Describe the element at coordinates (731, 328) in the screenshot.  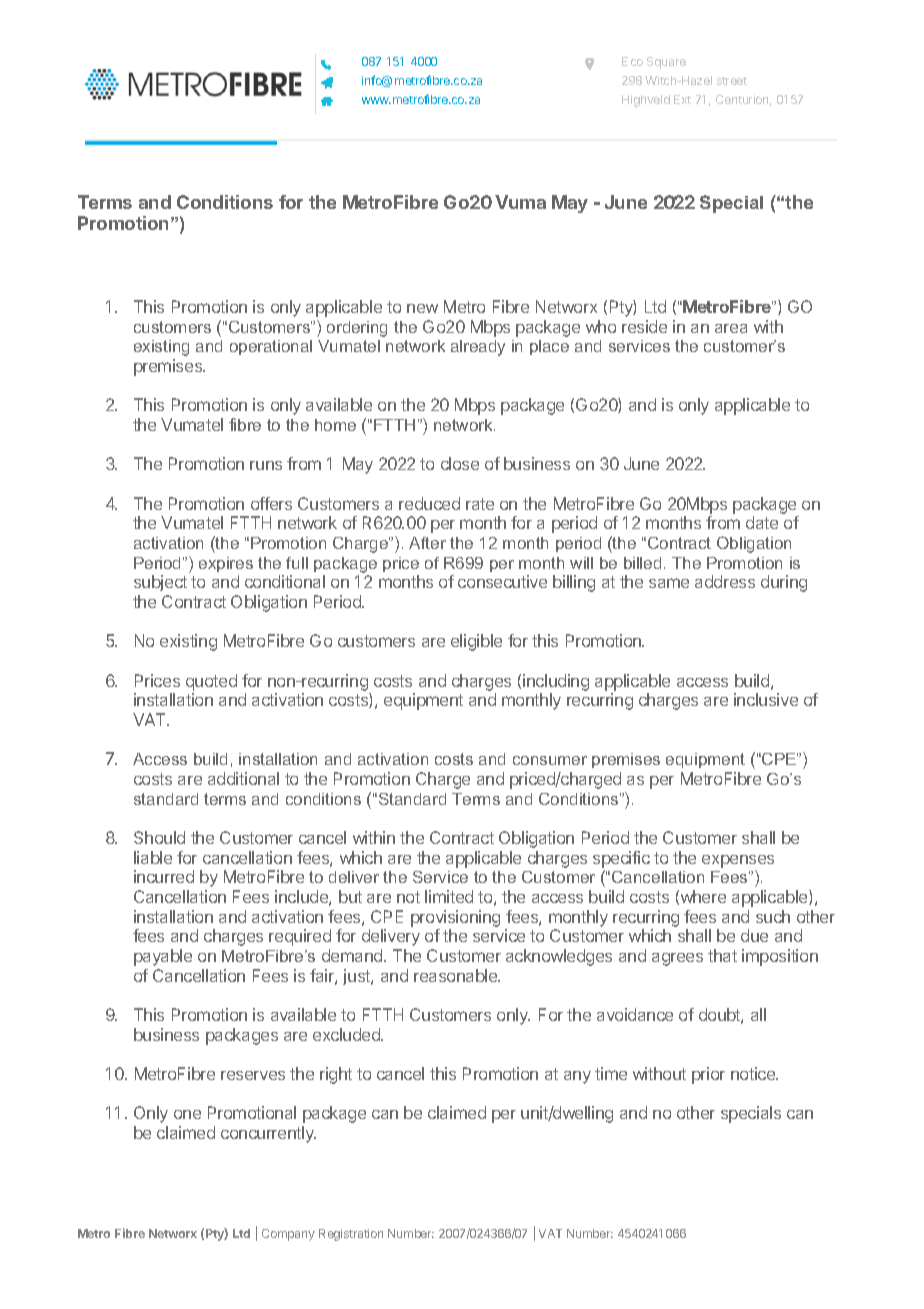
I see `area` at that location.
